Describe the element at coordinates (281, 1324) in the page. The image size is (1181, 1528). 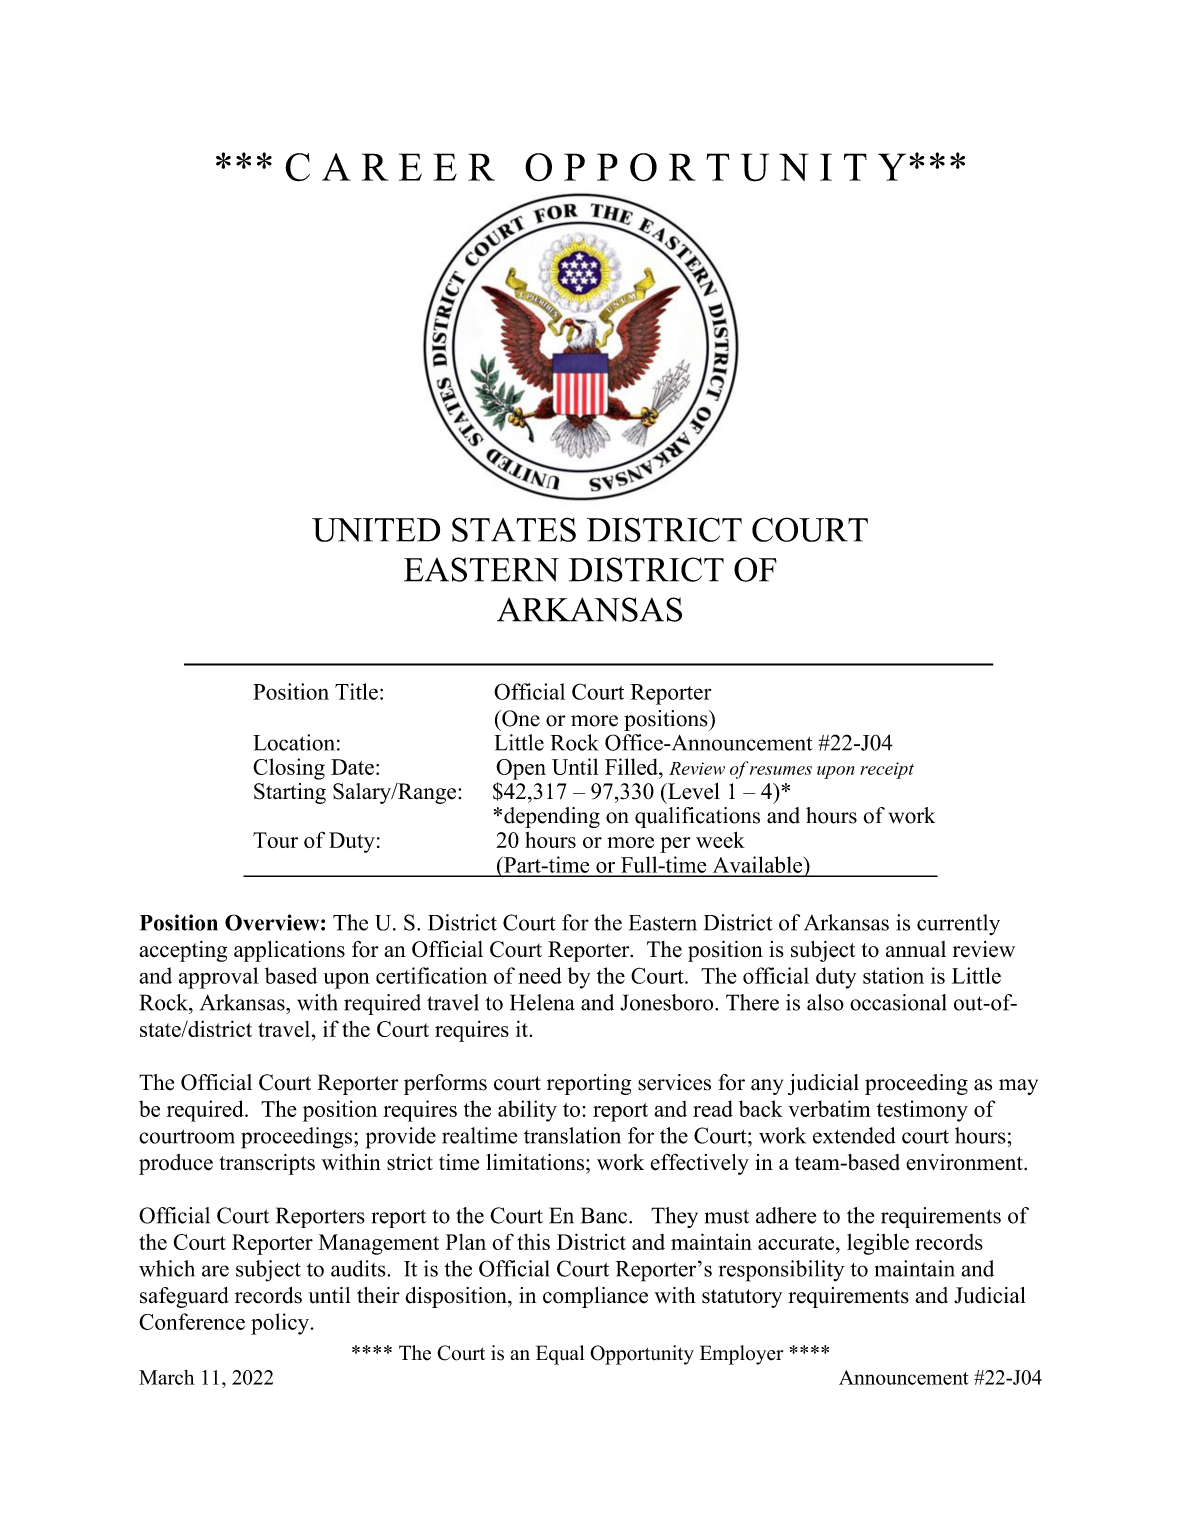
I see `policy` at that location.
